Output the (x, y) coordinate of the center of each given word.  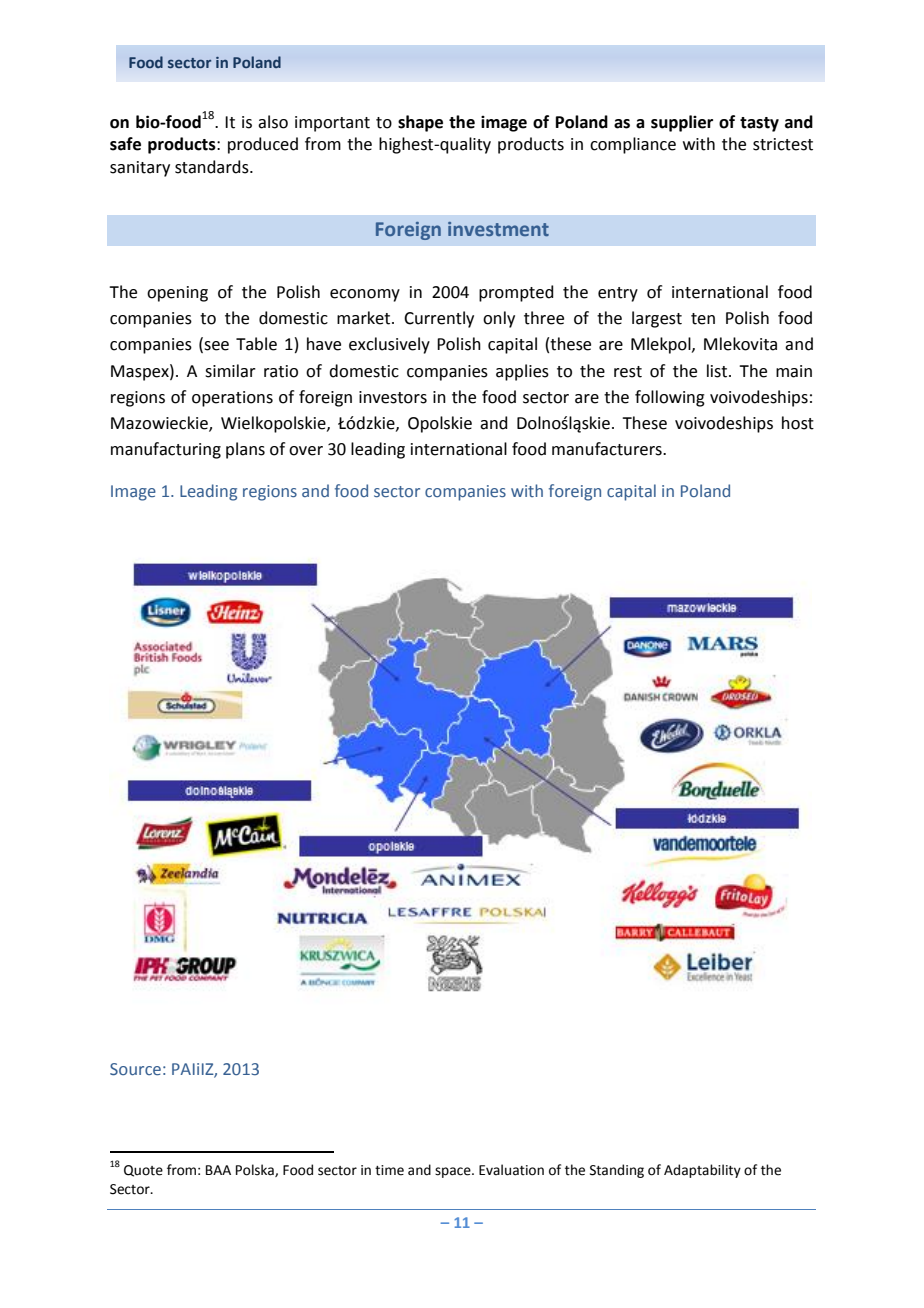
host (798, 423)
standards (213, 167)
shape (420, 123)
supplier (682, 123)
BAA (218, 1170)
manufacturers (608, 449)
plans (245, 450)
